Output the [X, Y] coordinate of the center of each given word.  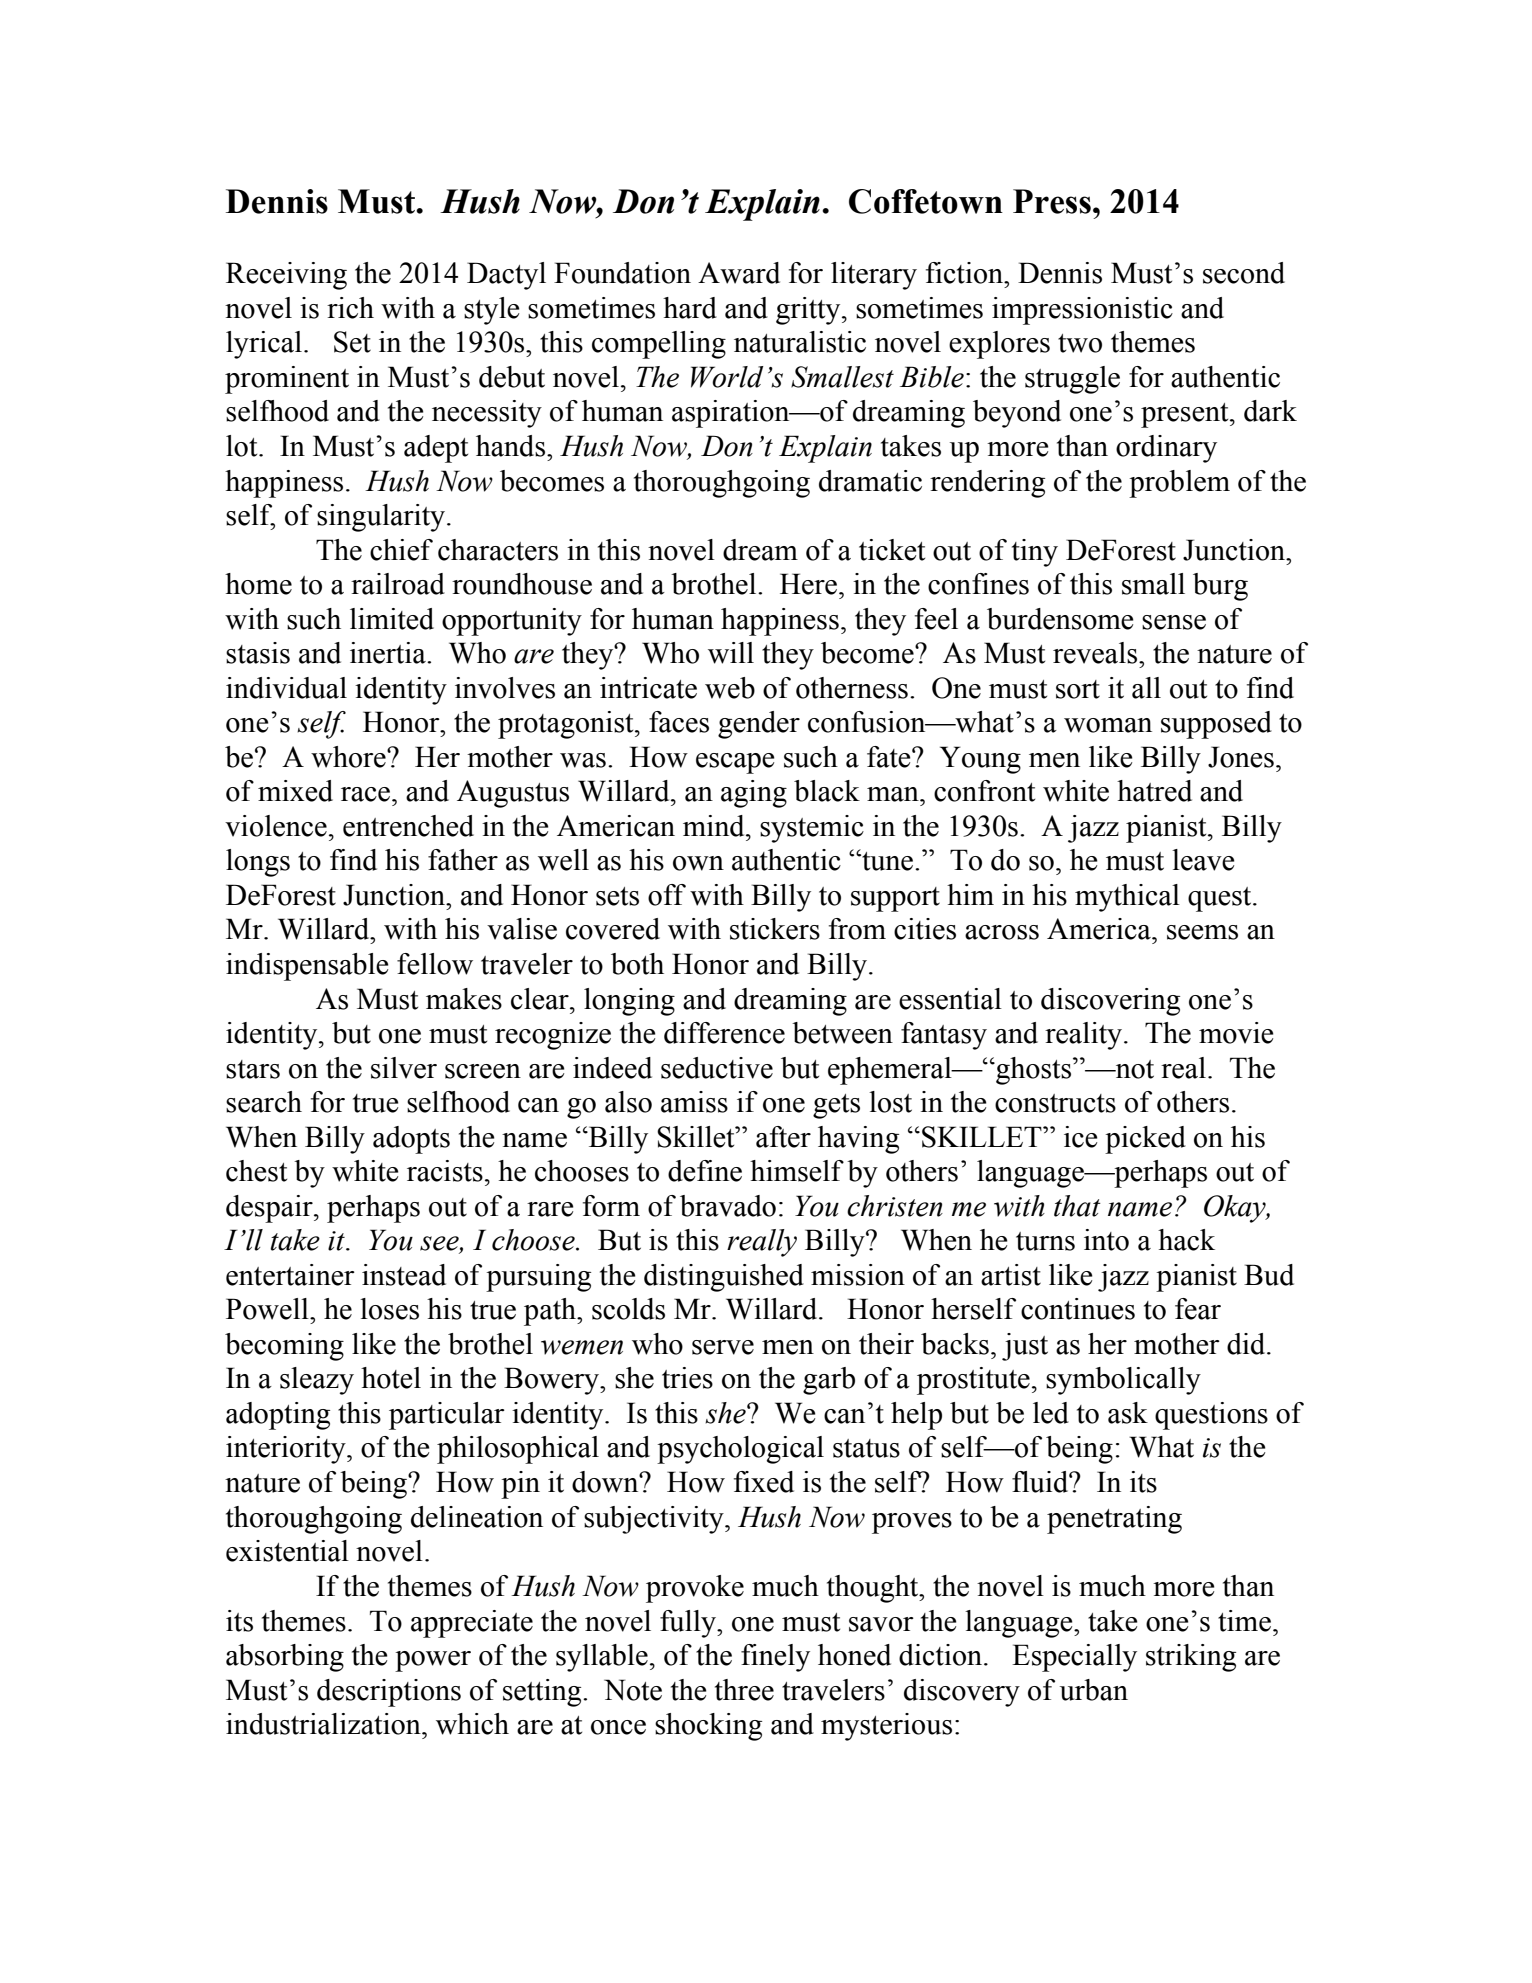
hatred [1154, 791]
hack [1186, 1240]
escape [735, 763]
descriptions [389, 1693]
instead [404, 1275]
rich [350, 308]
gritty [809, 311]
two [1080, 343]
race [365, 794]
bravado [728, 1206]
